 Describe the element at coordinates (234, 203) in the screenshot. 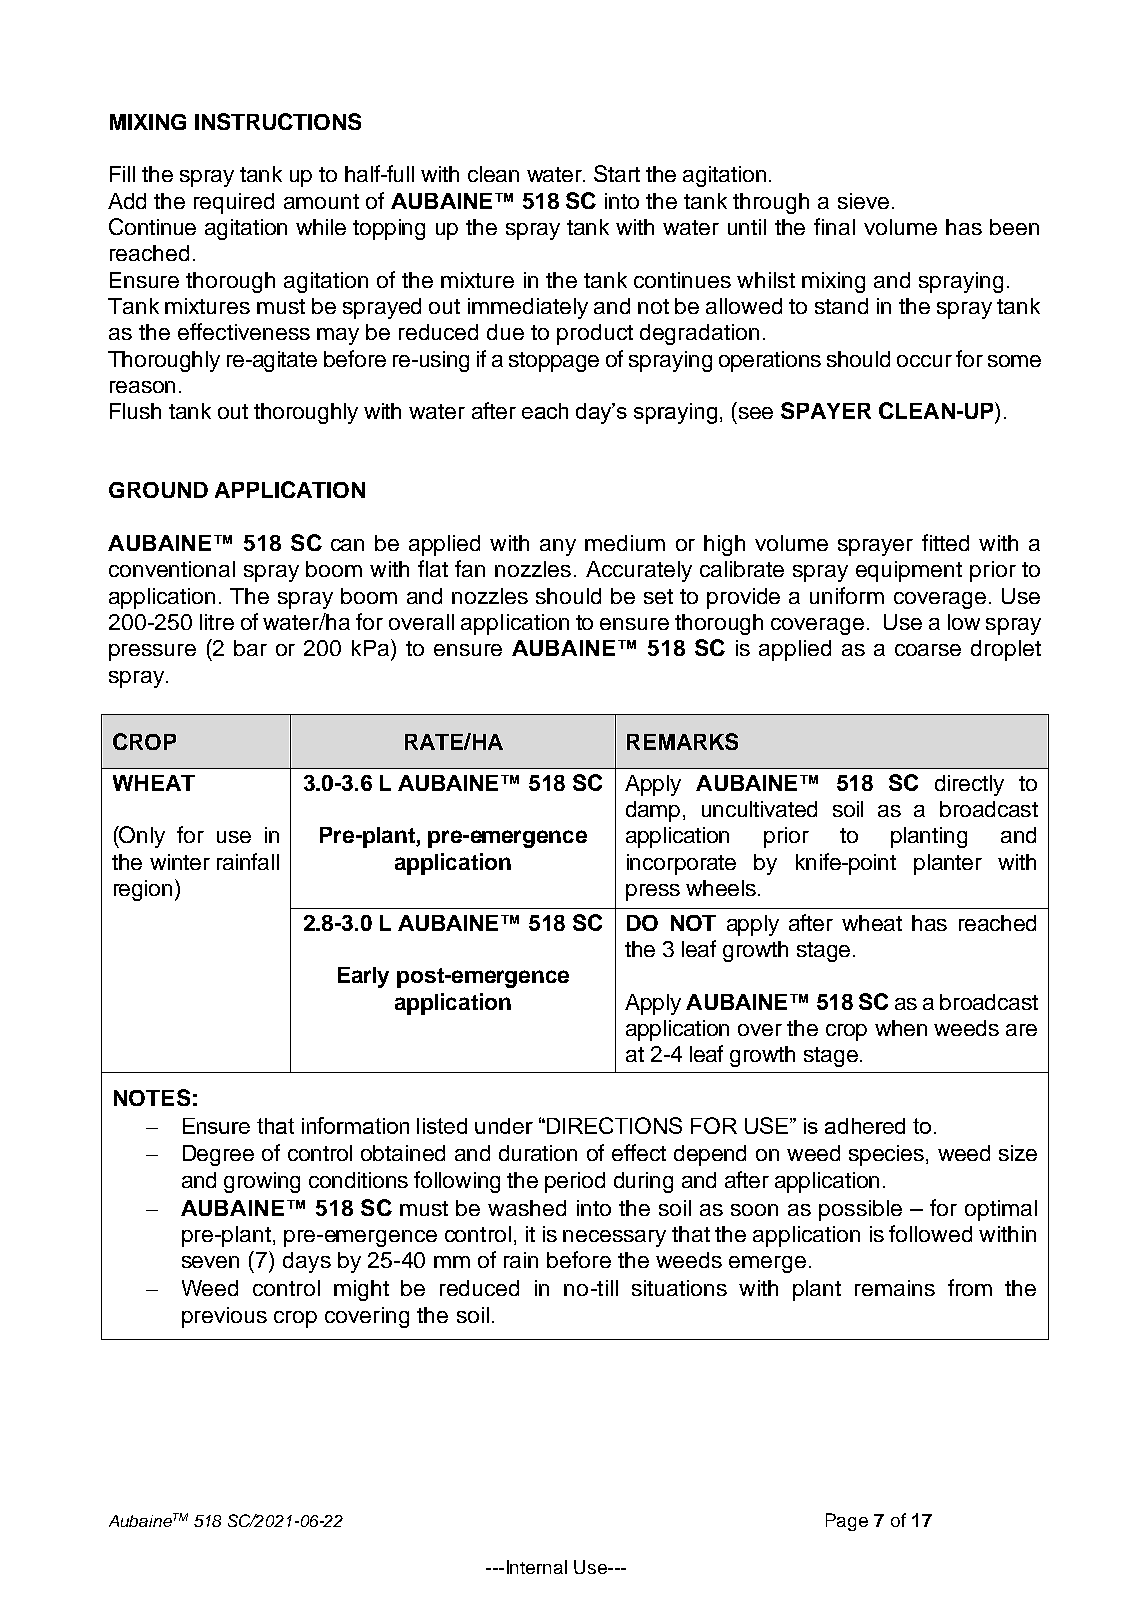

I see `required` at that location.
